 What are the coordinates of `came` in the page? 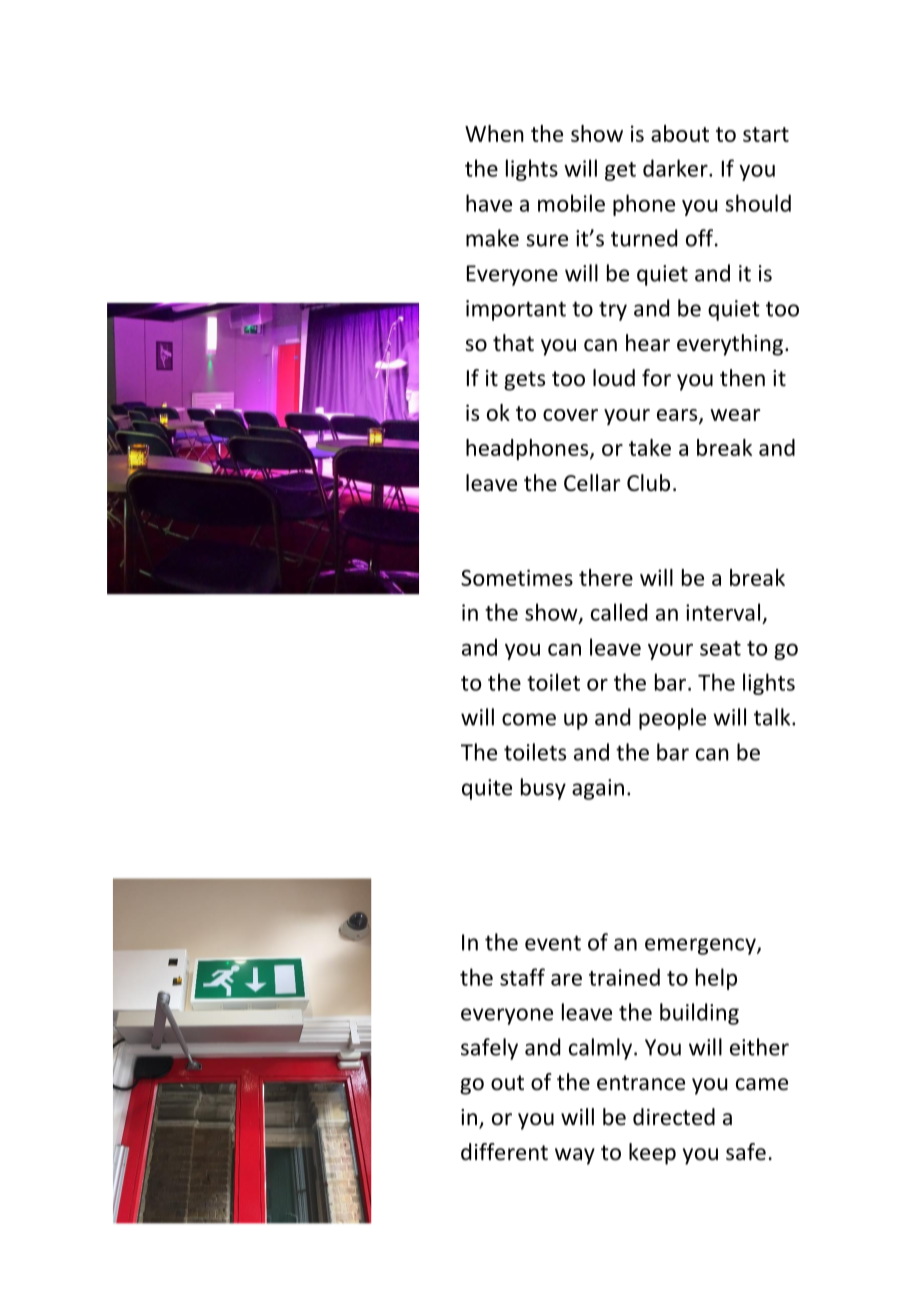 It's located at (762, 1084).
